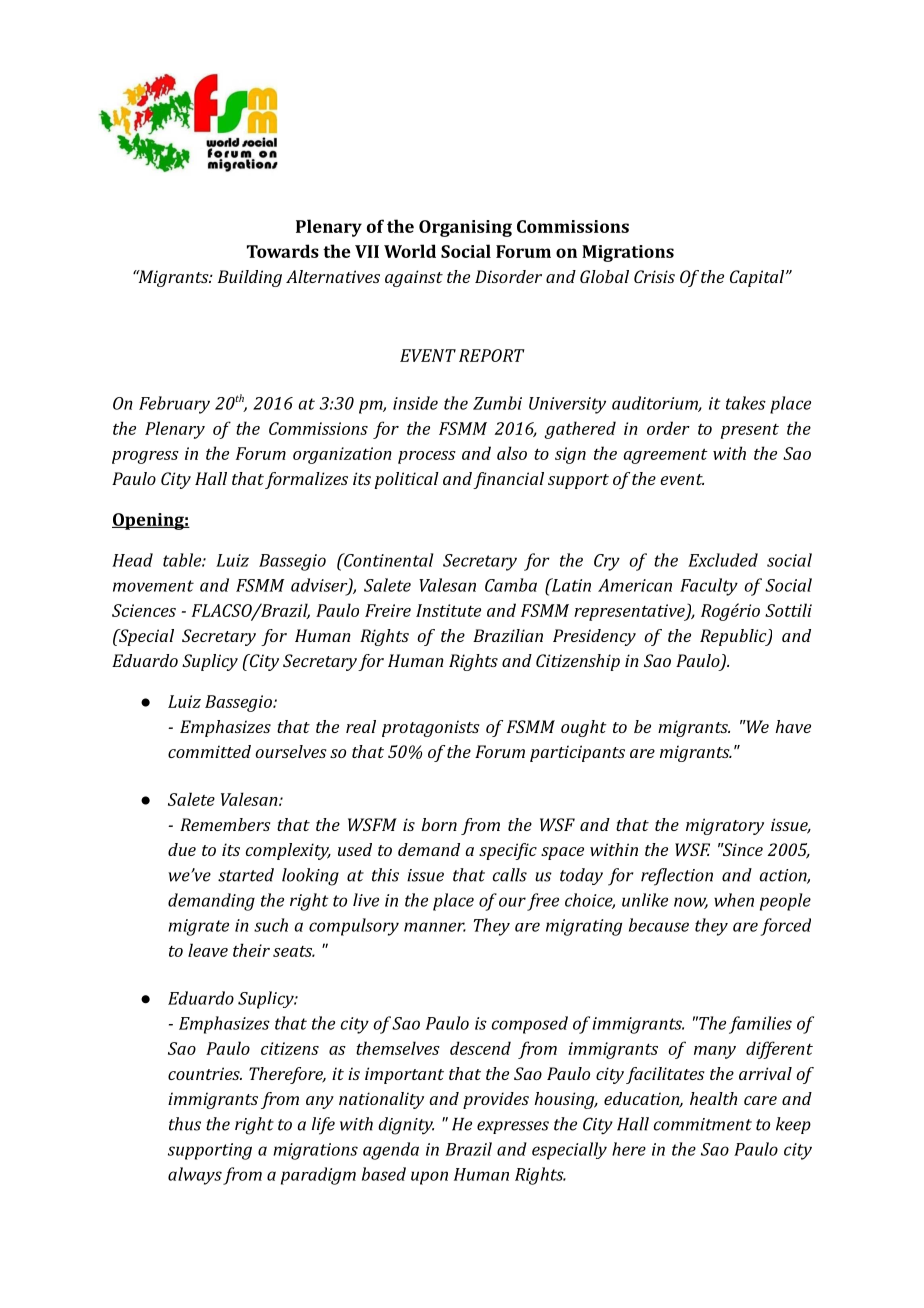  Describe the element at coordinates (758, 278) in the screenshot. I see `Capital` at that location.
